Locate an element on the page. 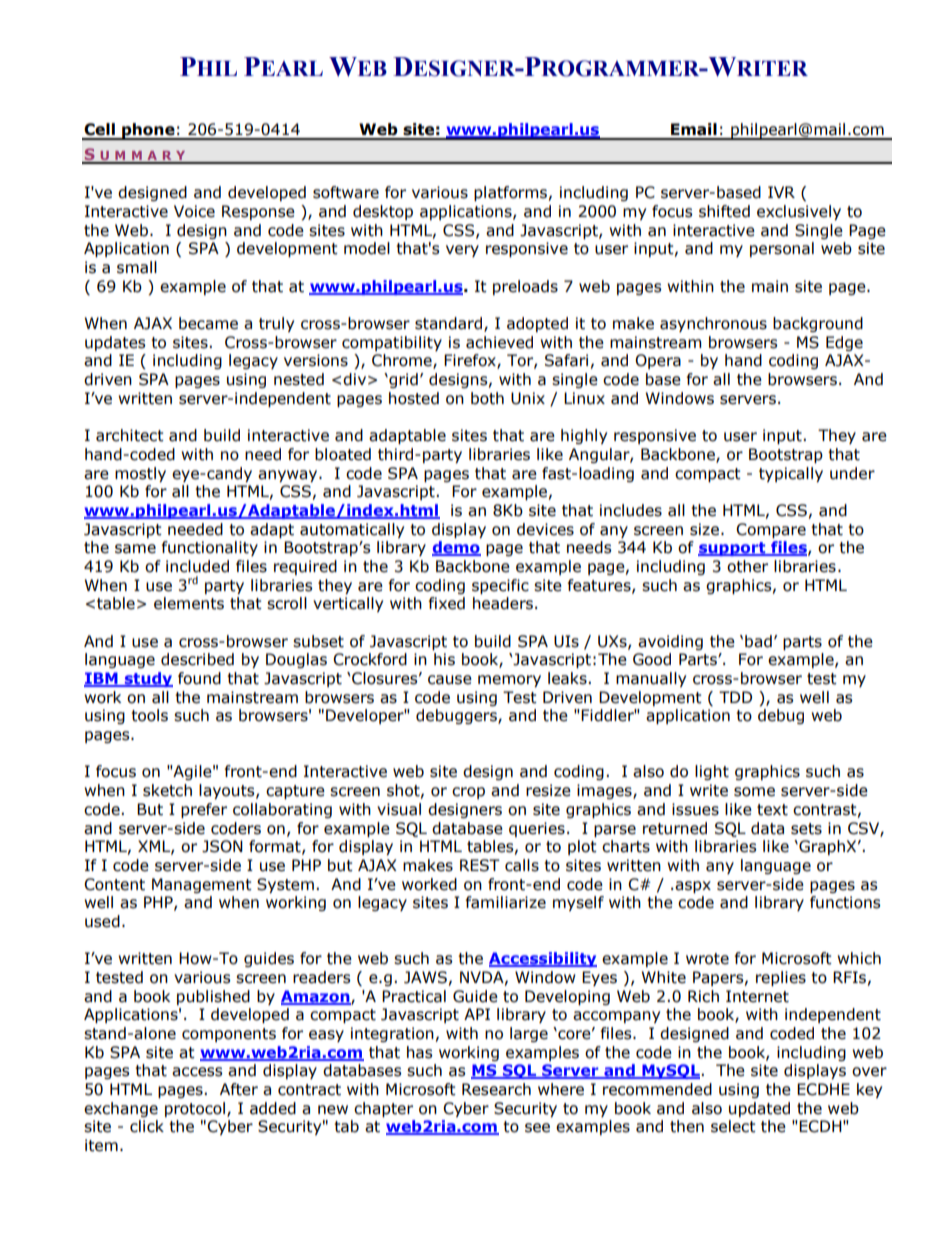  functions is located at coordinates (845, 902).
